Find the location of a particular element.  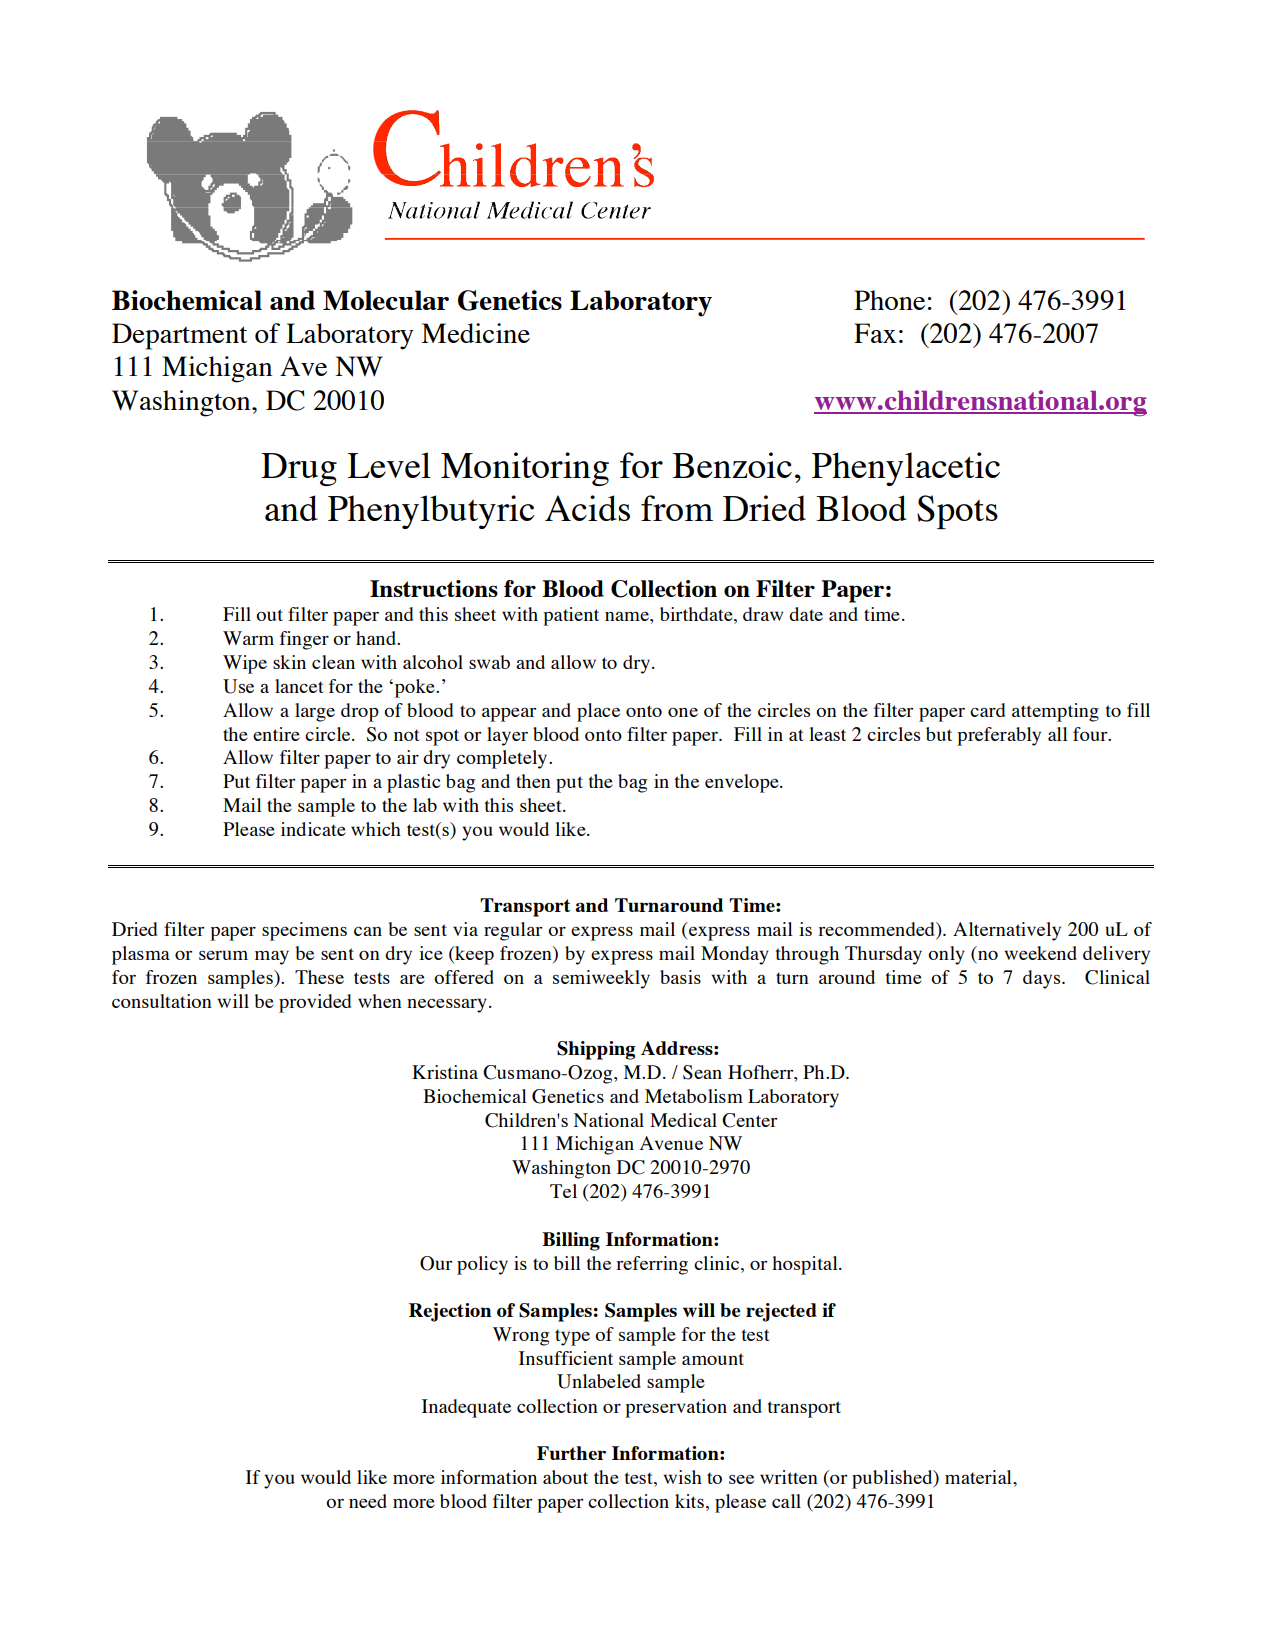

days is located at coordinates (1043, 979).
